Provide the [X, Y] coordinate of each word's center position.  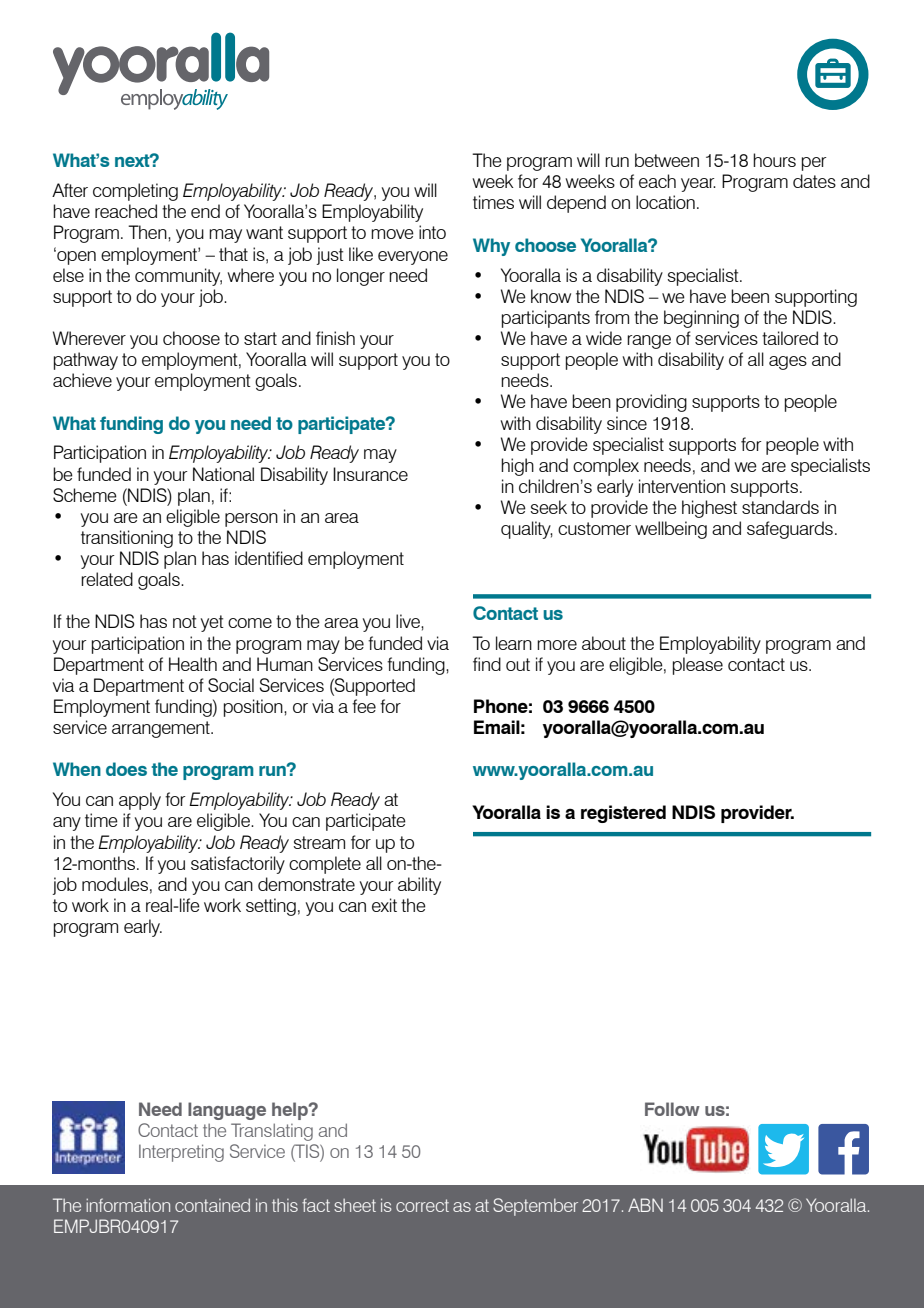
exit [384, 905]
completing [135, 192]
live [409, 621]
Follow [672, 1109]
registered [623, 814]
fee [364, 706]
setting [271, 907]
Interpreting [181, 1153]
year [698, 185]
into [432, 232]
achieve [82, 380]
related [107, 579]
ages [788, 363]
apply [140, 801]
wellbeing [671, 530]
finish [335, 338]
